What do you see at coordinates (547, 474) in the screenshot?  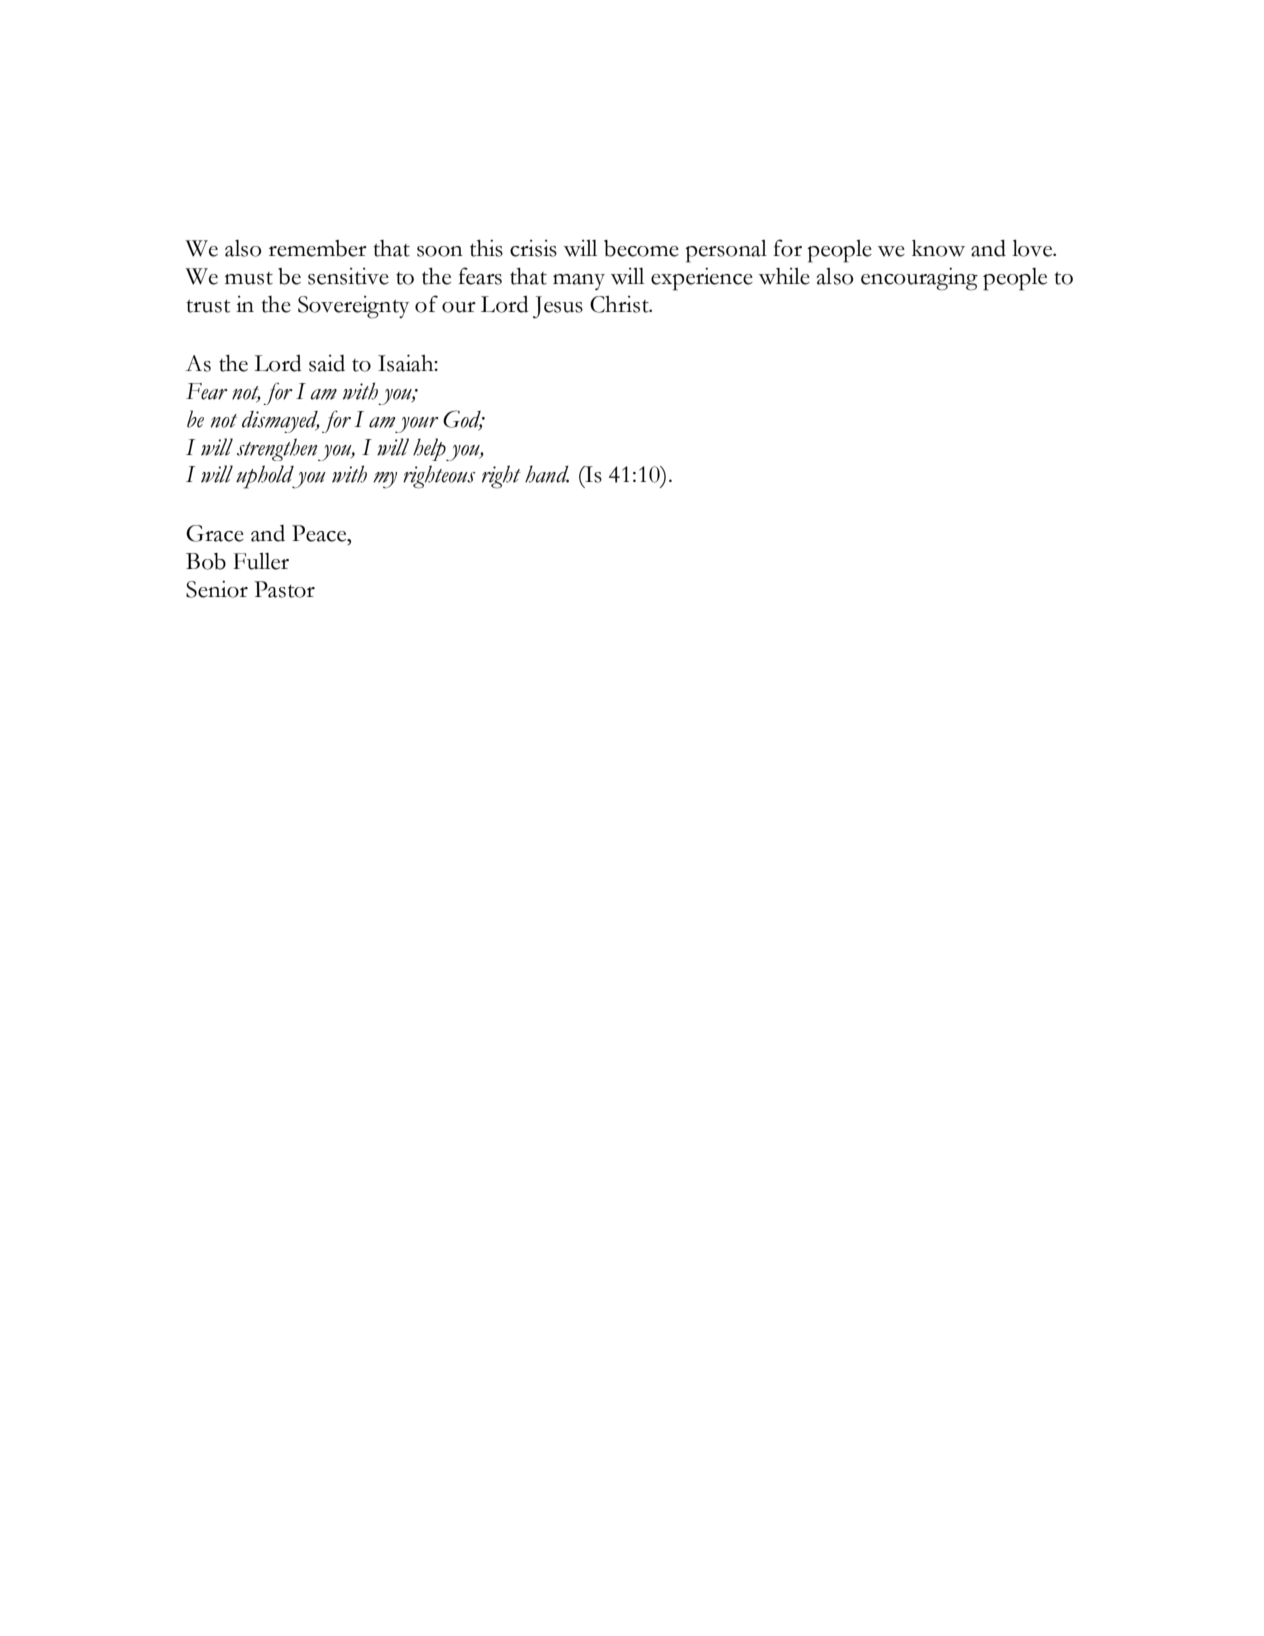 I see `hand` at bounding box center [547, 474].
